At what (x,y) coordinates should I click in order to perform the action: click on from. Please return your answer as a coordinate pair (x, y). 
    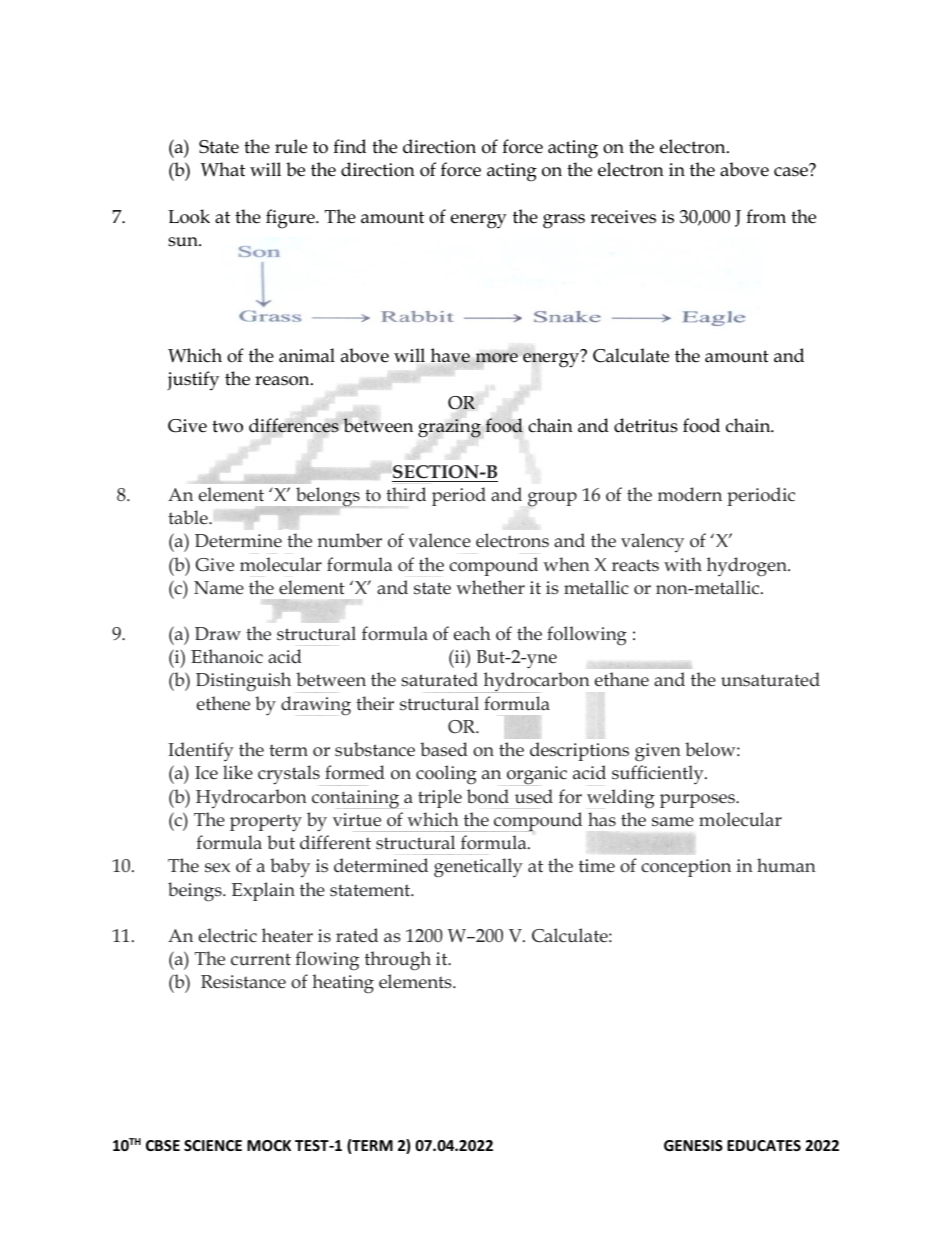
    Looking at the image, I should click on (766, 216).
